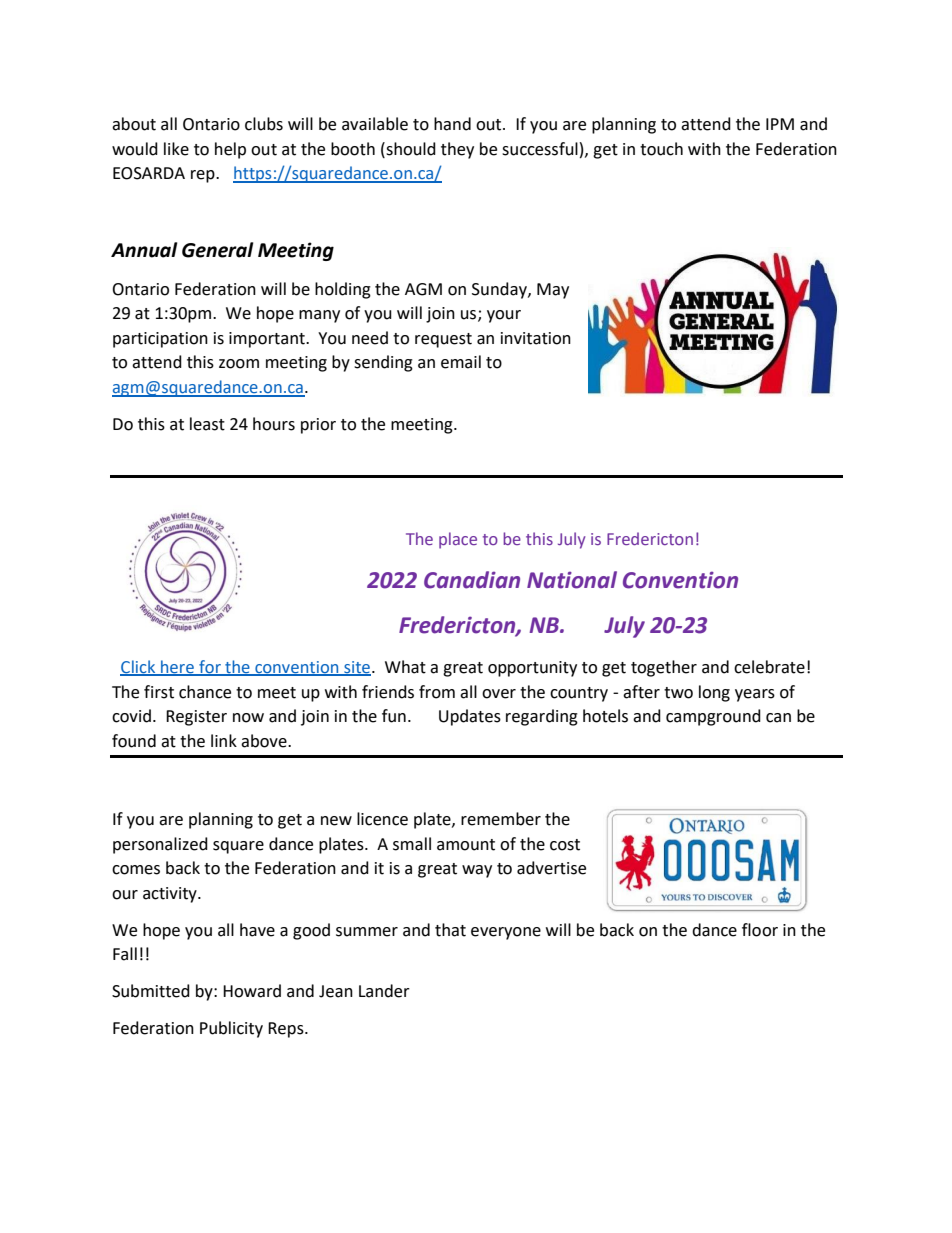 This image has width=952, height=1233. What do you see at coordinates (457, 150) in the image?
I see `they` at bounding box center [457, 150].
